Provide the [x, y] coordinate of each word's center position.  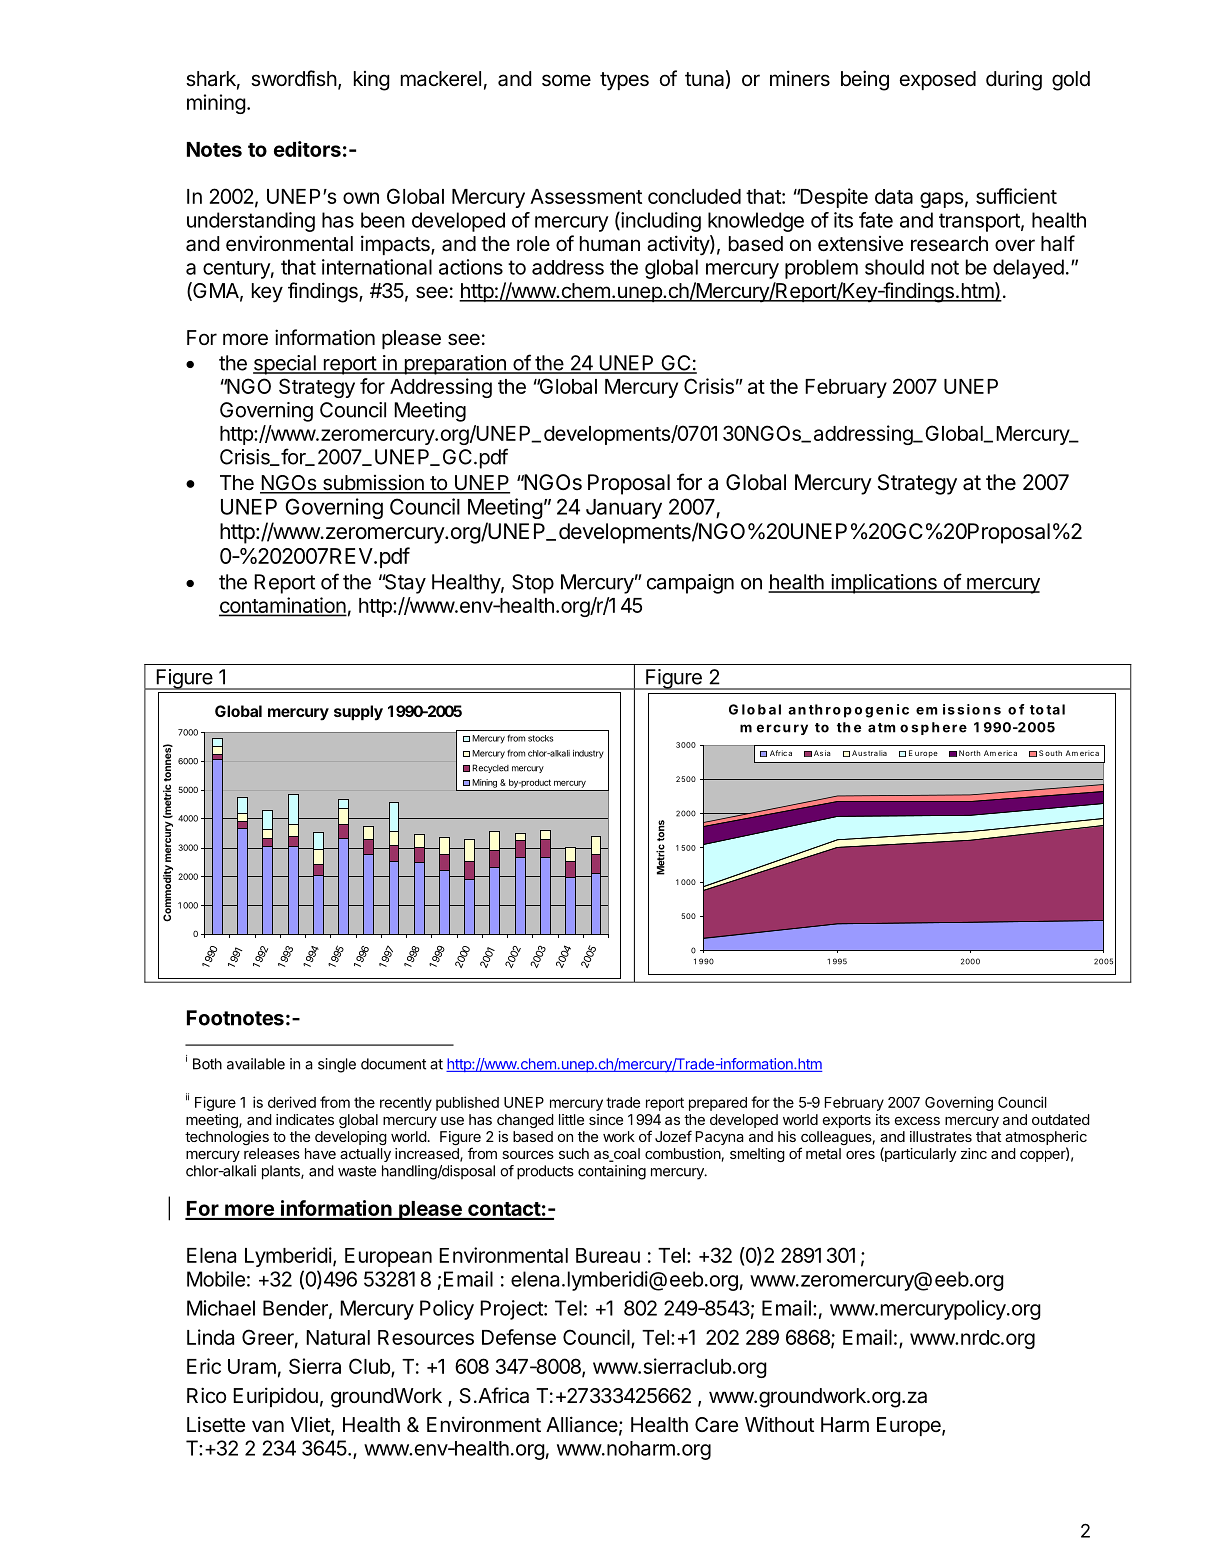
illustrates [941, 1136]
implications [884, 584]
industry [588, 754]
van [268, 1426]
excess [917, 1121]
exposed [938, 80]
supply [358, 713]
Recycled [490, 768]
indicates [305, 1119]
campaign [690, 584]
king [372, 81]
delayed [1028, 269]
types [624, 81]
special [285, 365]
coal [625, 1155]
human [610, 244]
